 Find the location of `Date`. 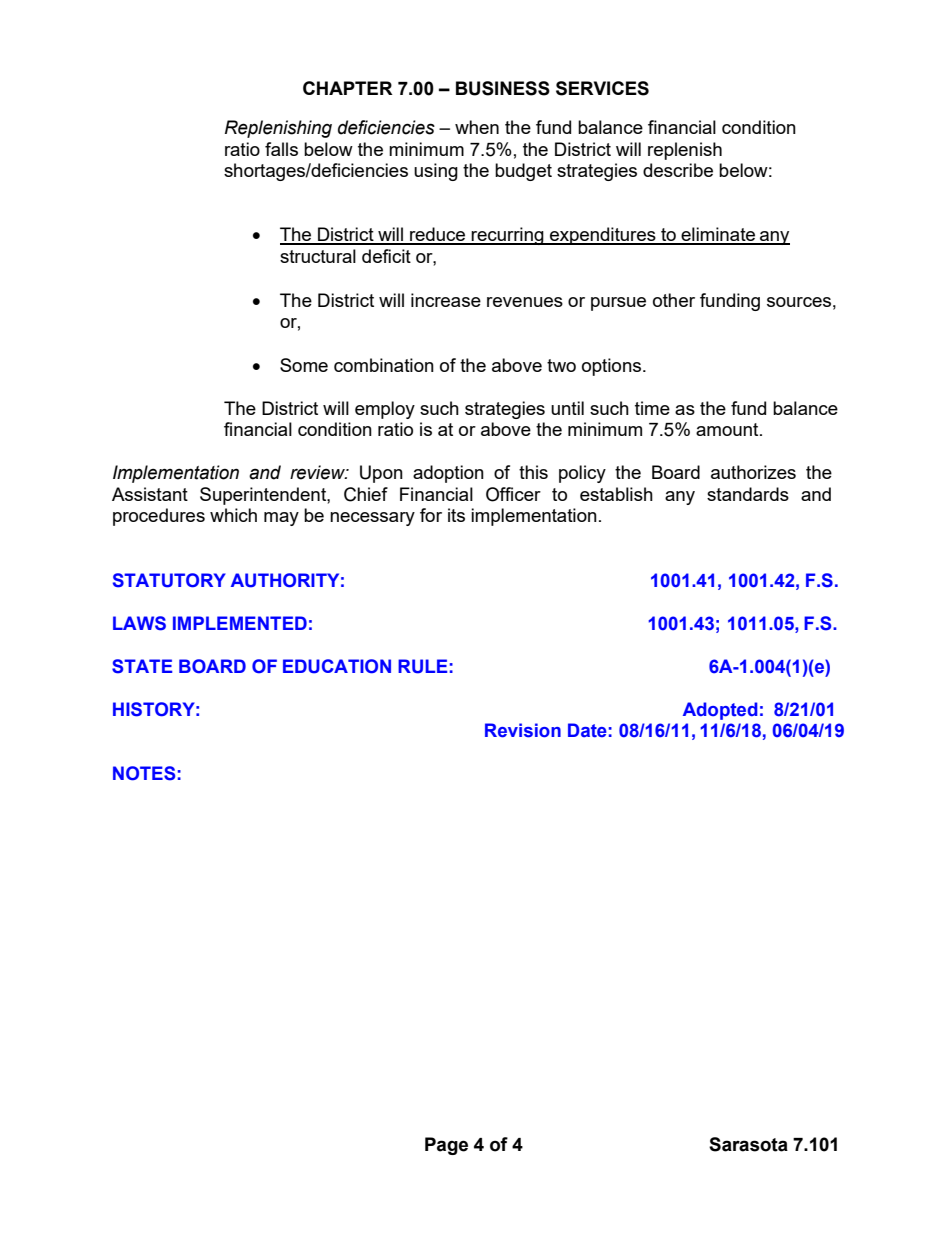

Date is located at coordinates (587, 730).
